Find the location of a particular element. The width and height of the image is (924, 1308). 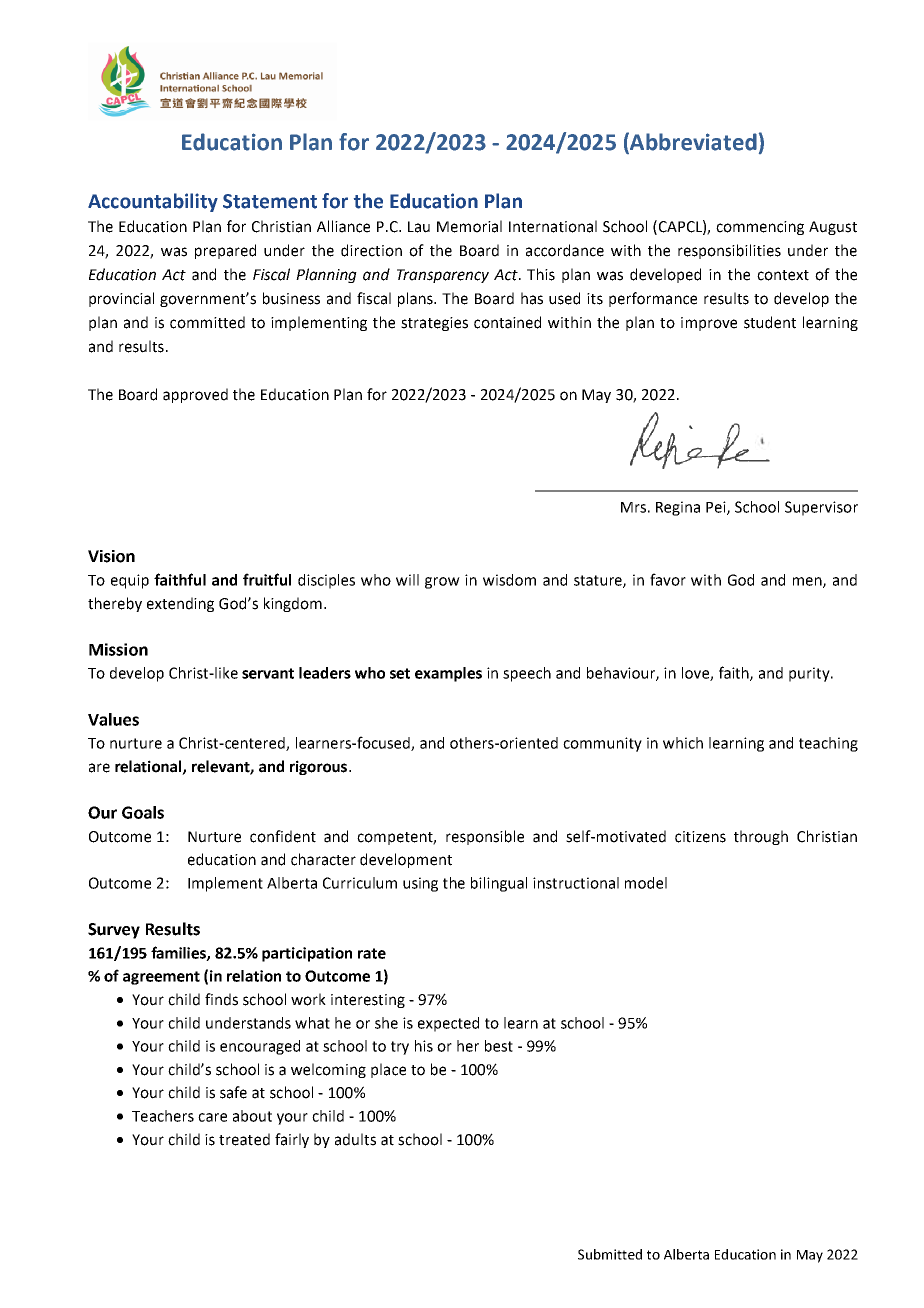

expected is located at coordinates (448, 1024).
